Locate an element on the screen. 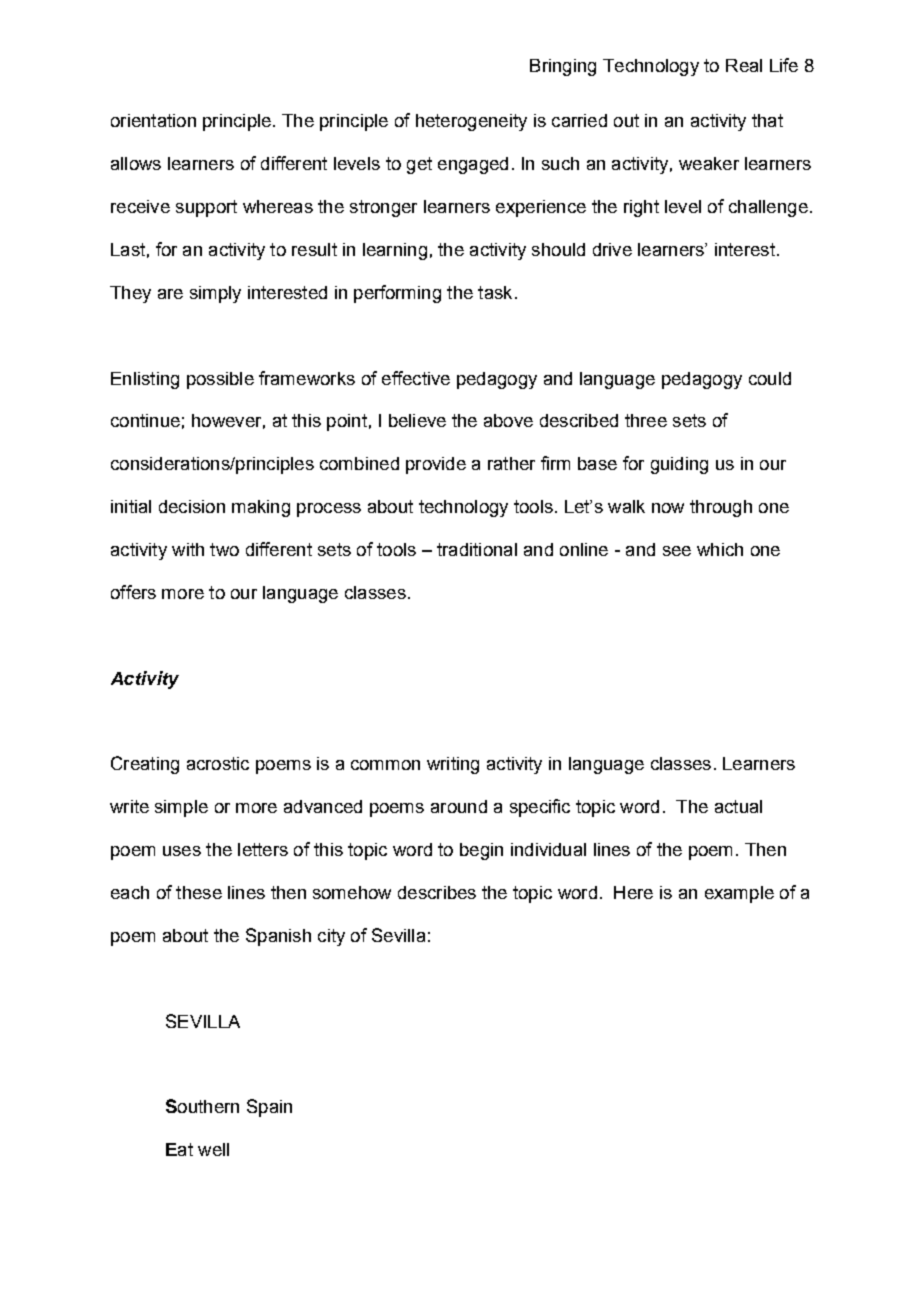 The height and width of the screenshot is (1308, 924). Real is located at coordinates (744, 65).
